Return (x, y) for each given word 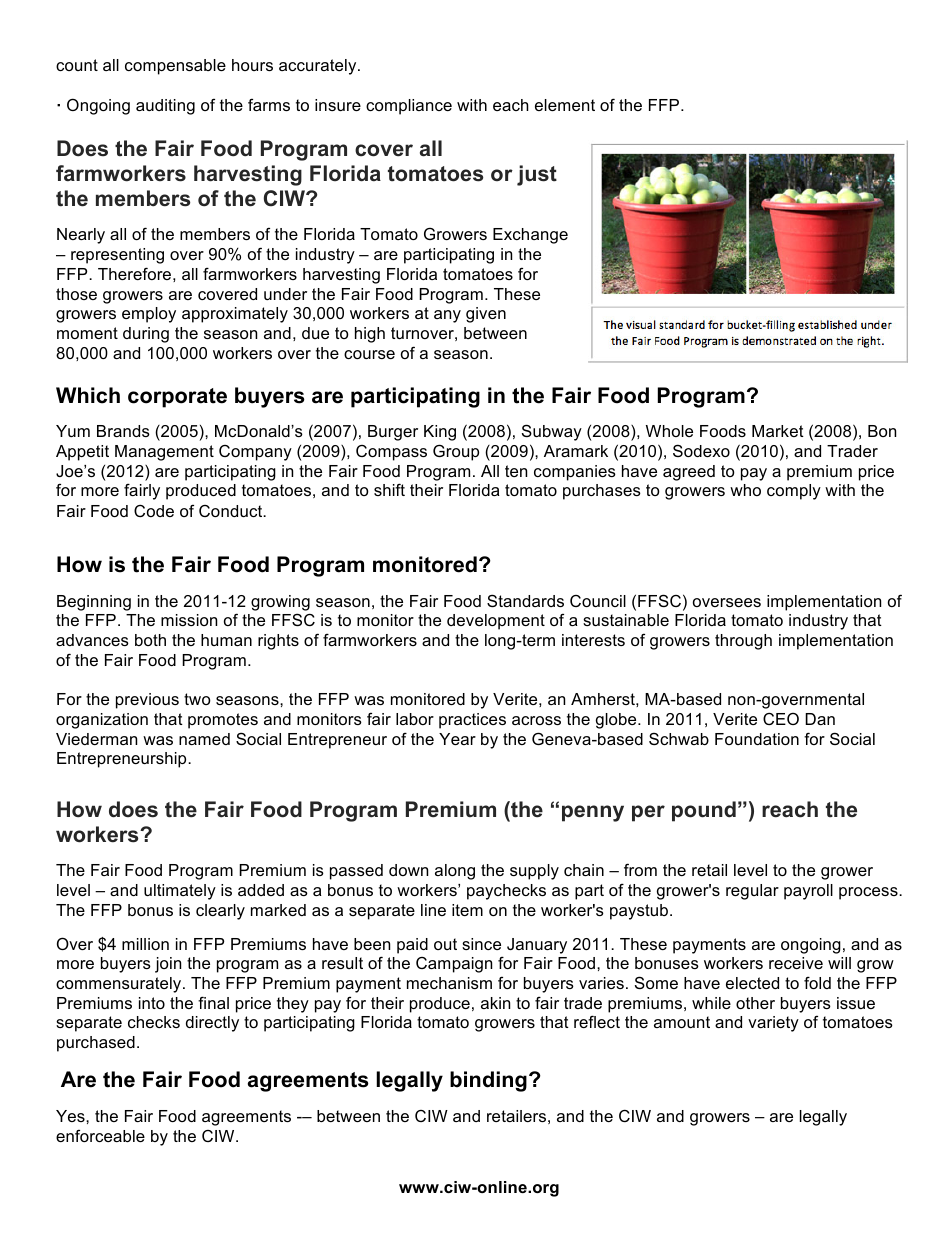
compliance (409, 107)
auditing (165, 107)
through (743, 642)
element (565, 105)
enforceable (100, 1135)
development (496, 622)
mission (189, 620)
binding (488, 1081)
